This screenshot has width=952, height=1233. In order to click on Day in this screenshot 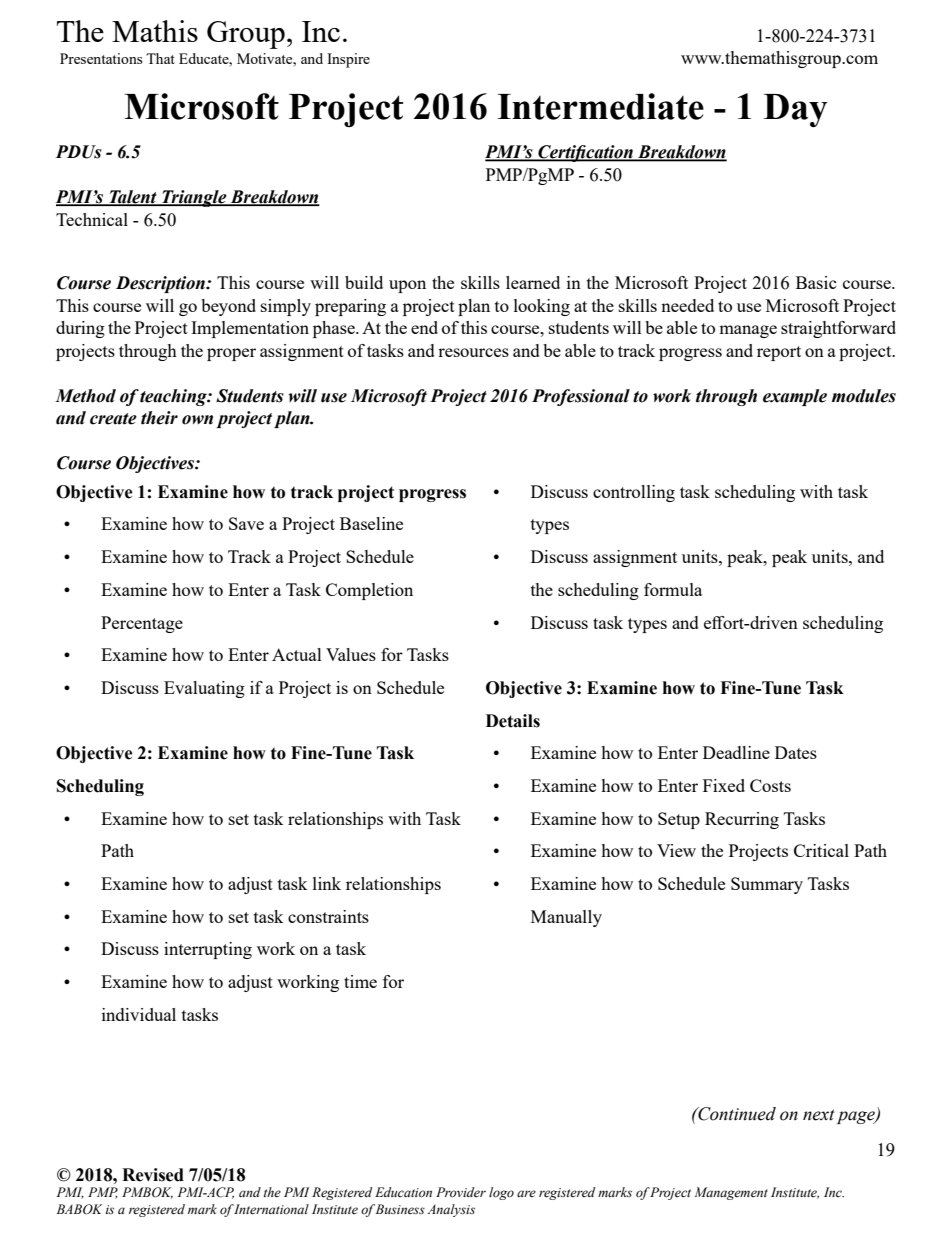, I will do `click(796, 110)`.
